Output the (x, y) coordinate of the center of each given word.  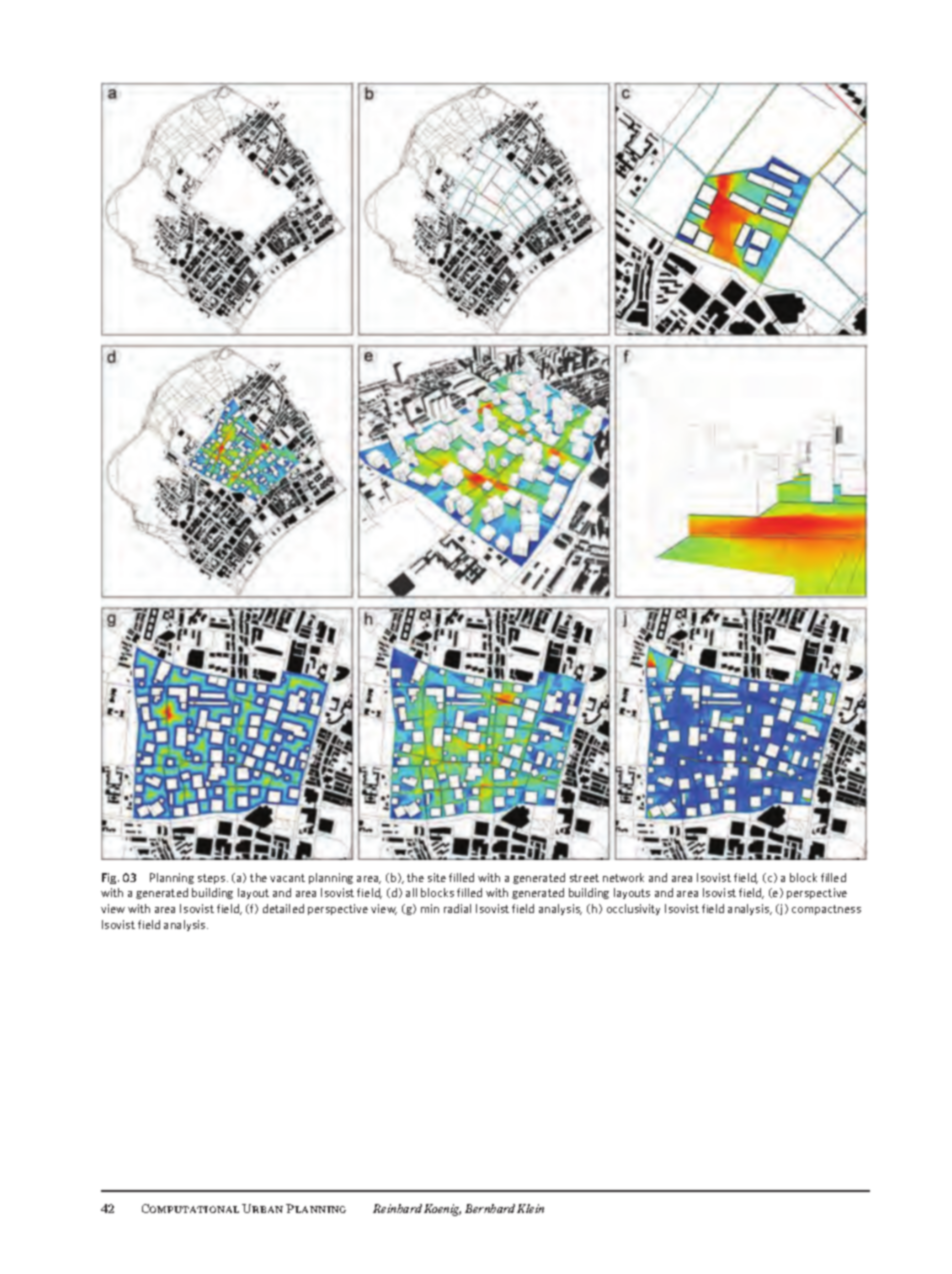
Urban (262, 1208)
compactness (826, 910)
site (437, 877)
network (623, 877)
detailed (283, 908)
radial (457, 908)
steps (213, 879)
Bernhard (490, 1208)
